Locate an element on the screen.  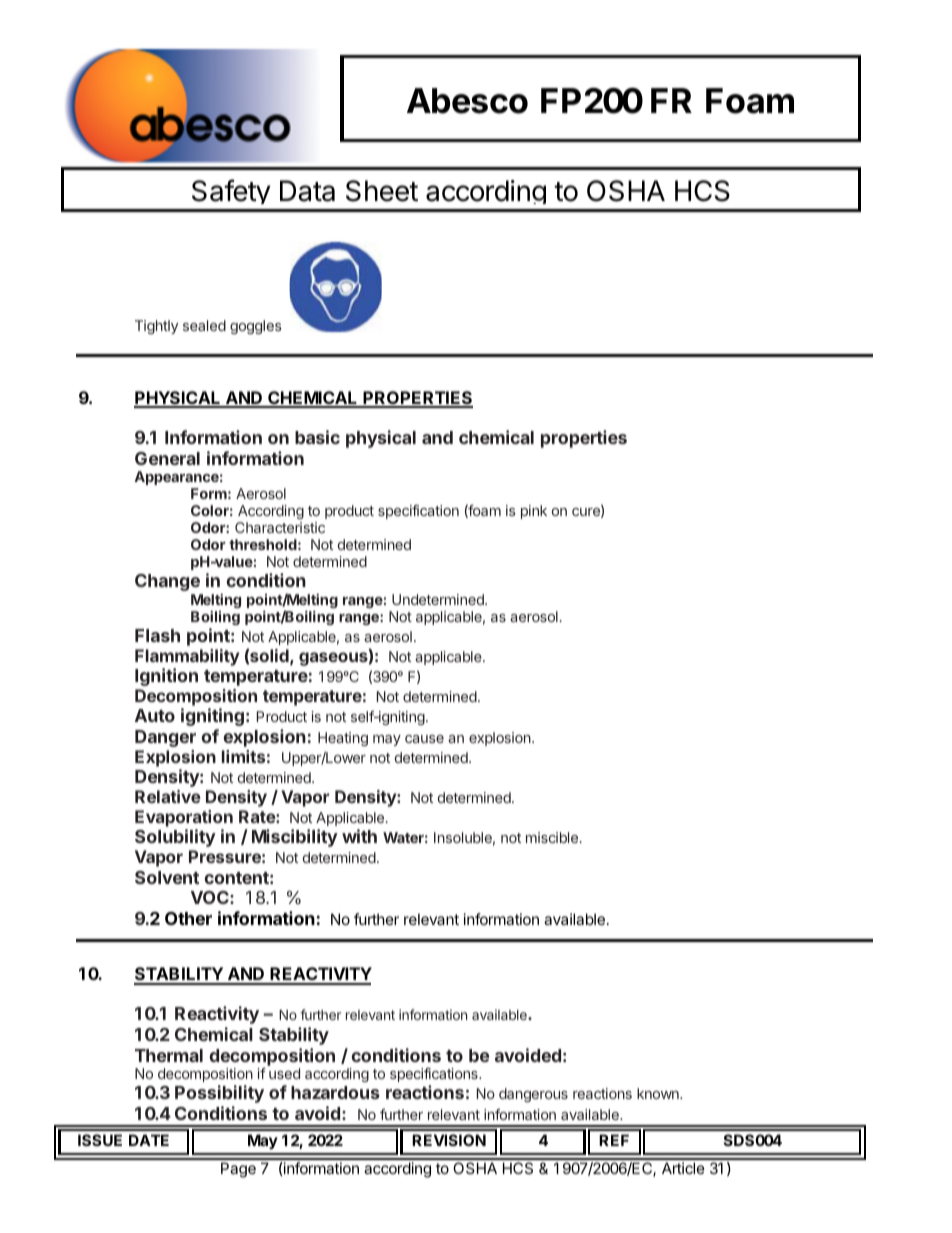
miscible is located at coordinates (552, 837).
